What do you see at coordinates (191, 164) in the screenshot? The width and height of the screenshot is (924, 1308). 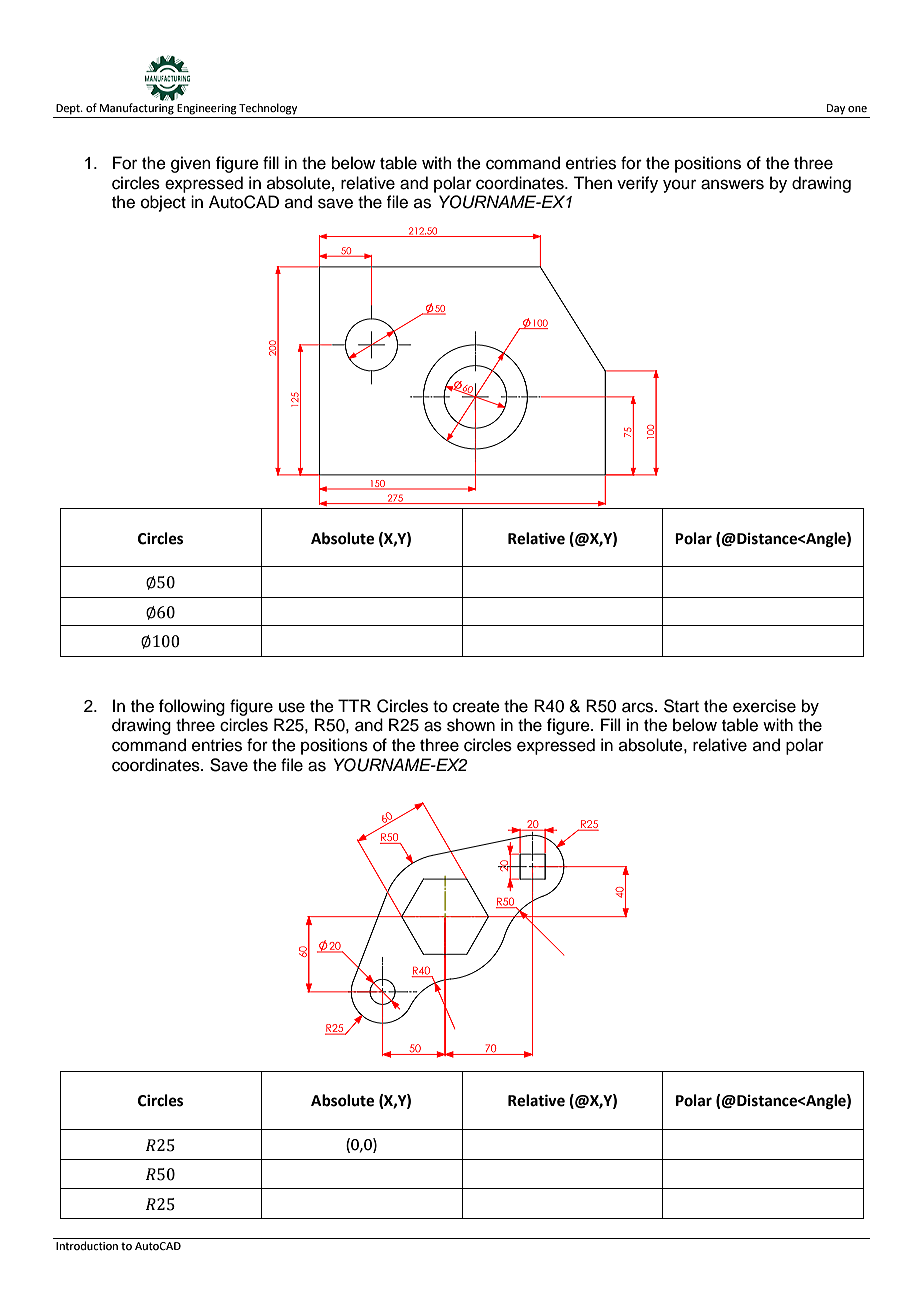 I see `given` at bounding box center [191, 164].
